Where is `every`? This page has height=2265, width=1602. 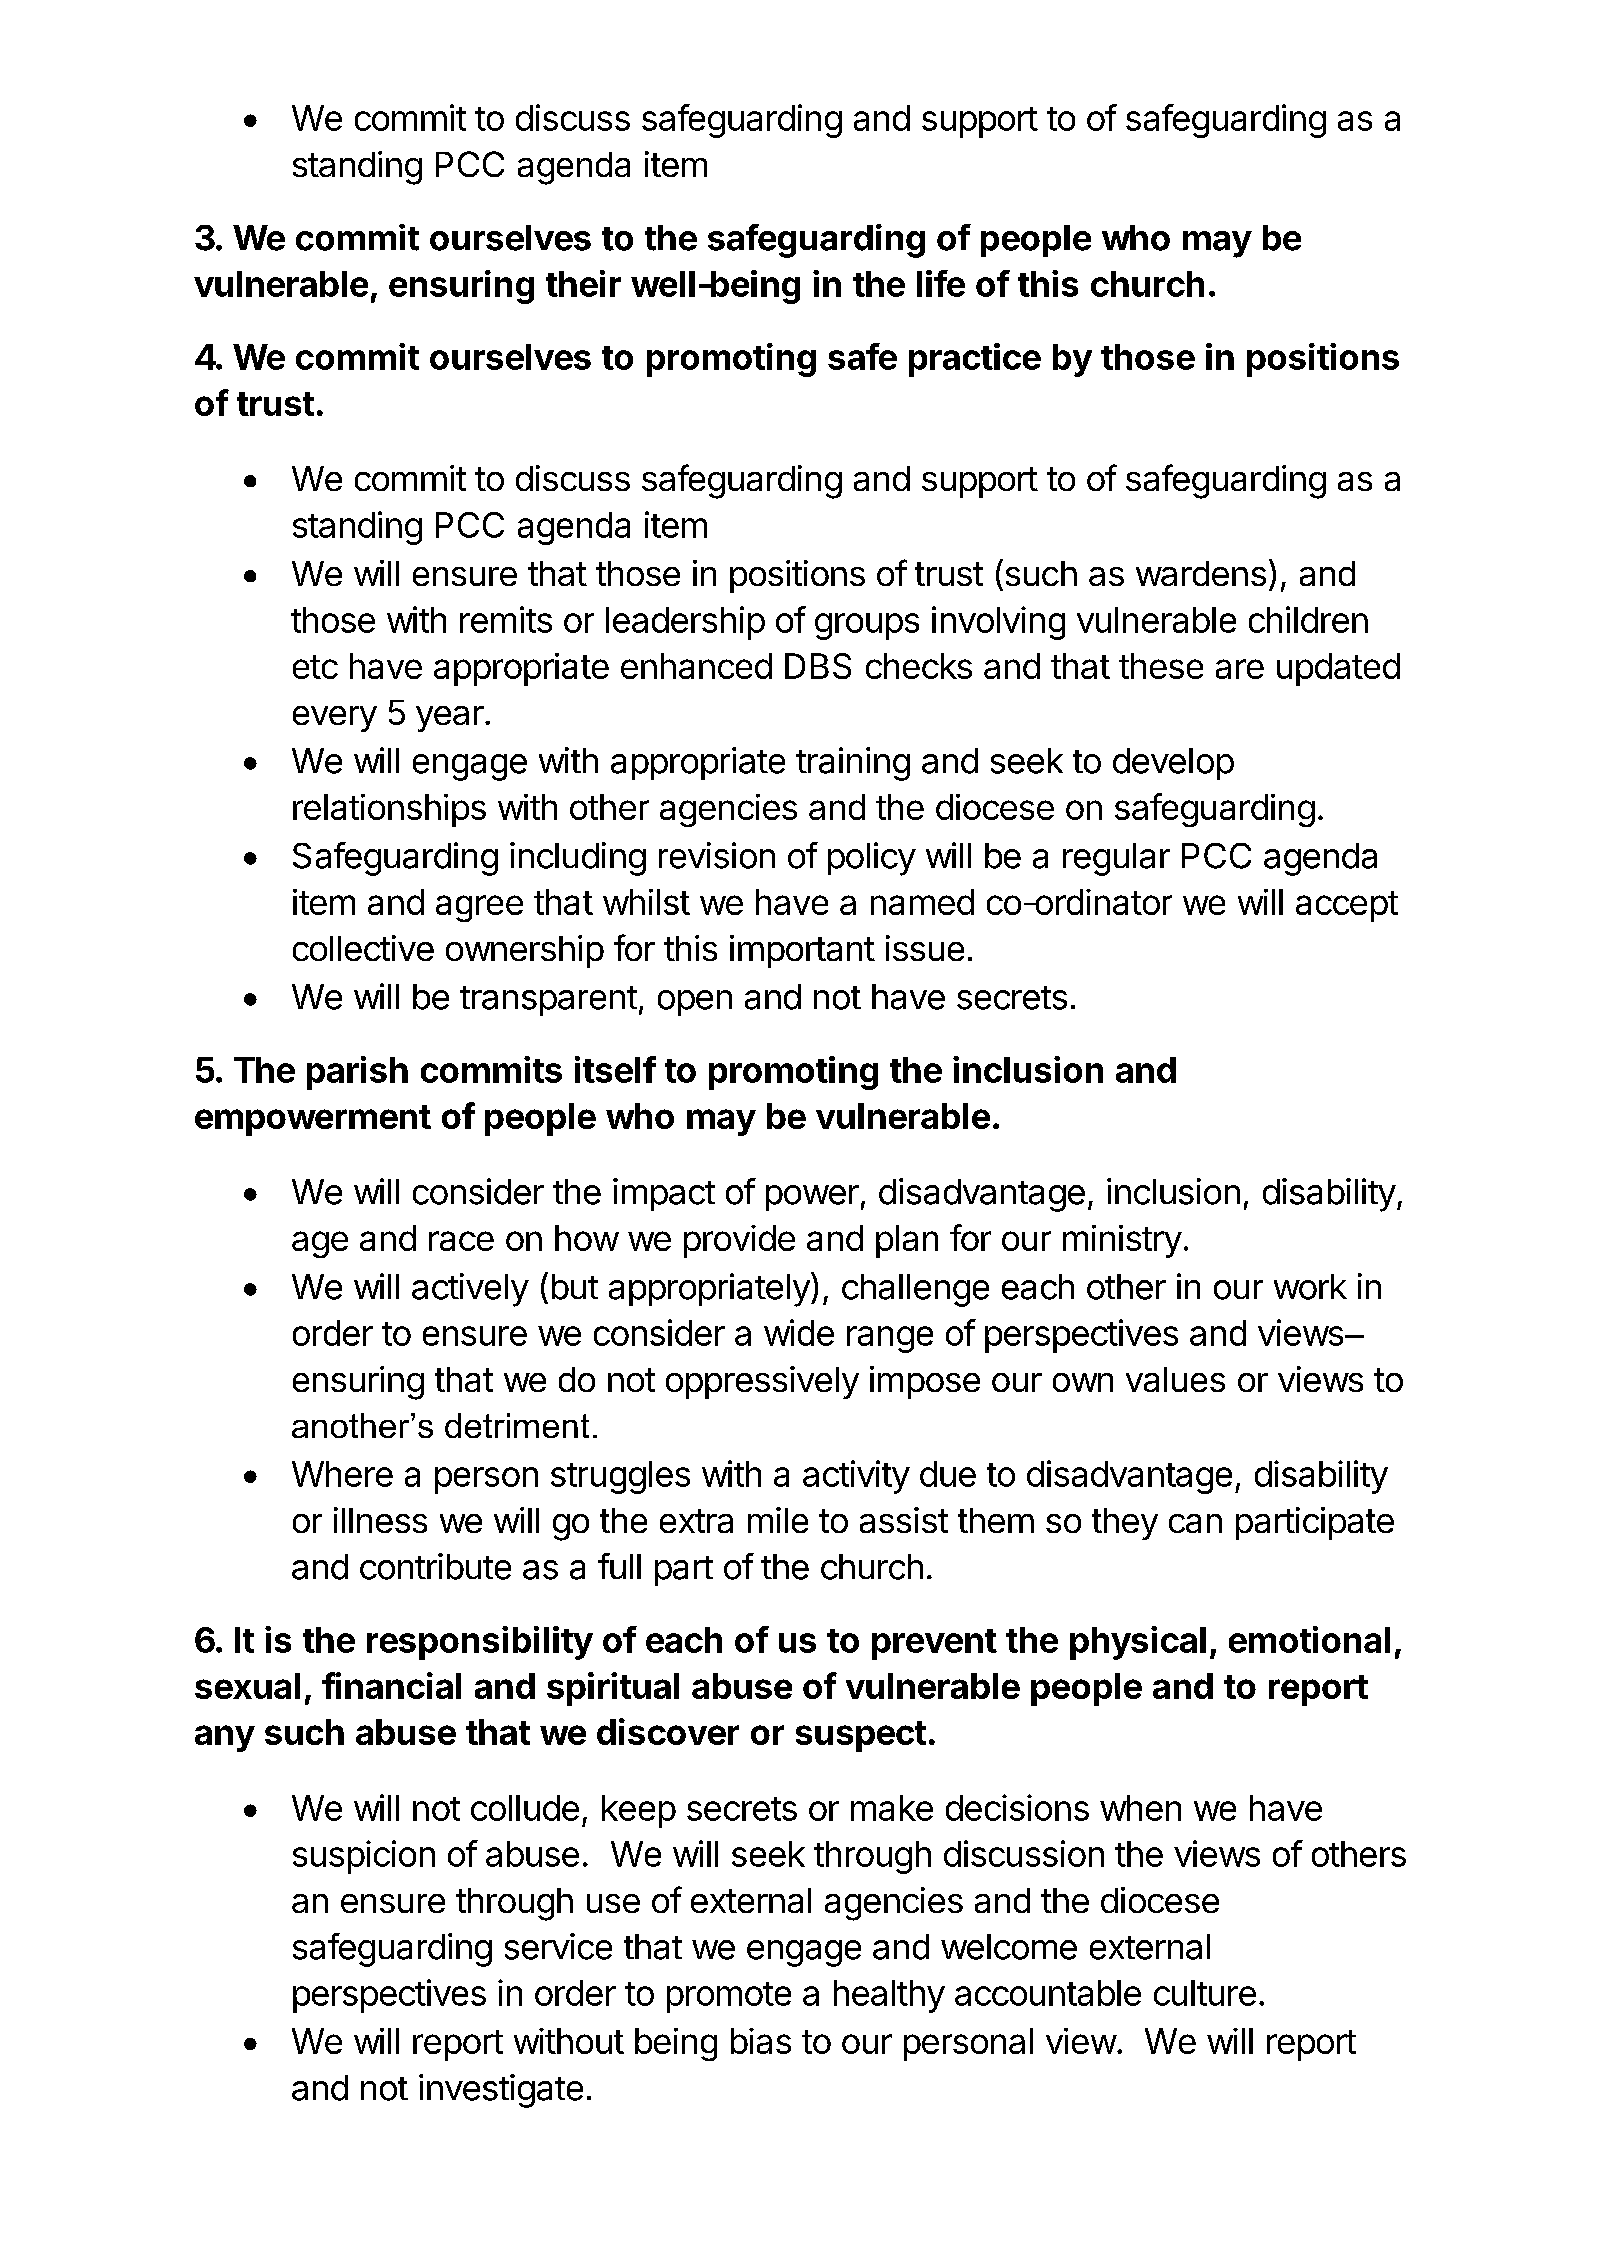 every is located at coordinates (335, 719).
